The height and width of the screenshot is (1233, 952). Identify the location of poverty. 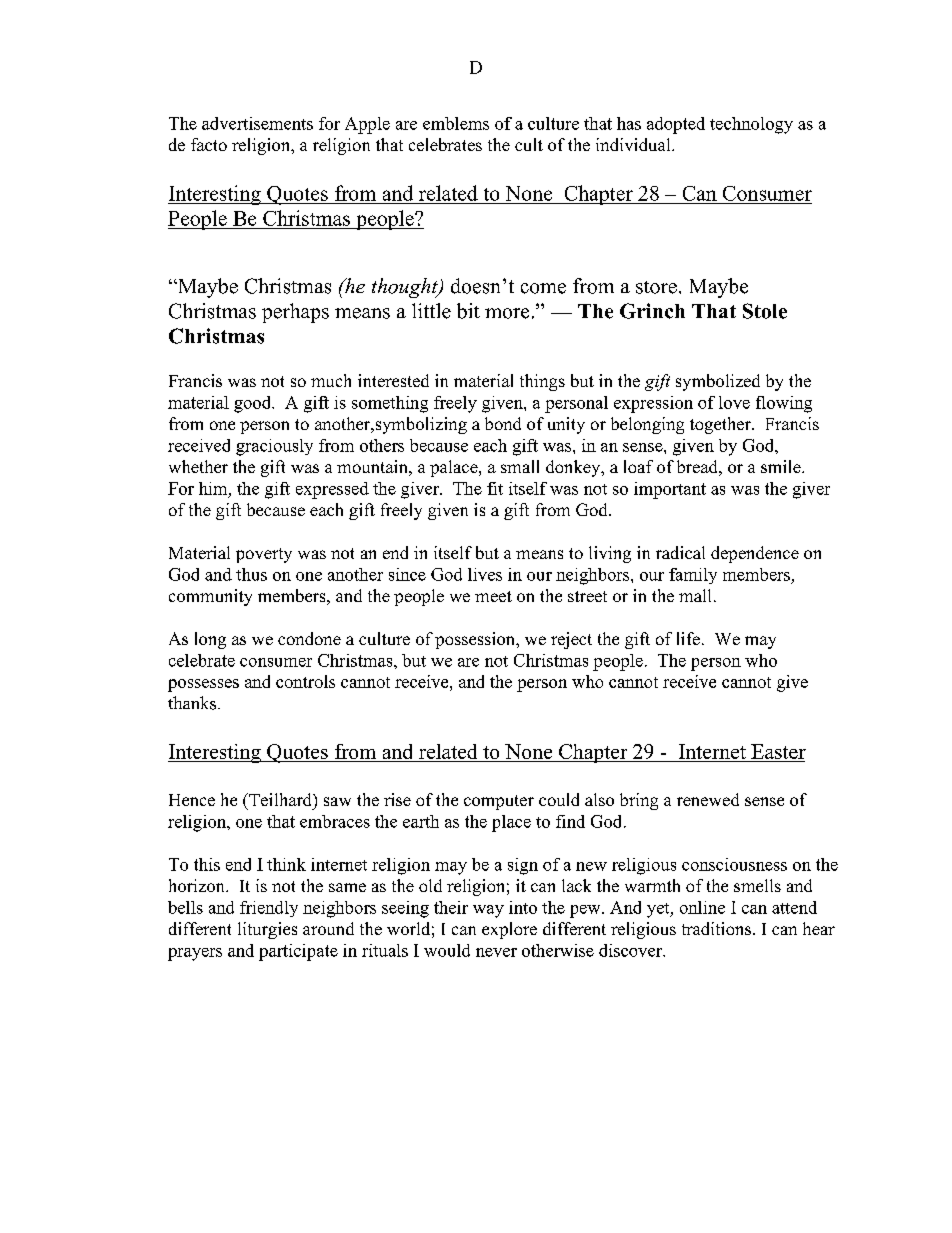
(264, 555).
